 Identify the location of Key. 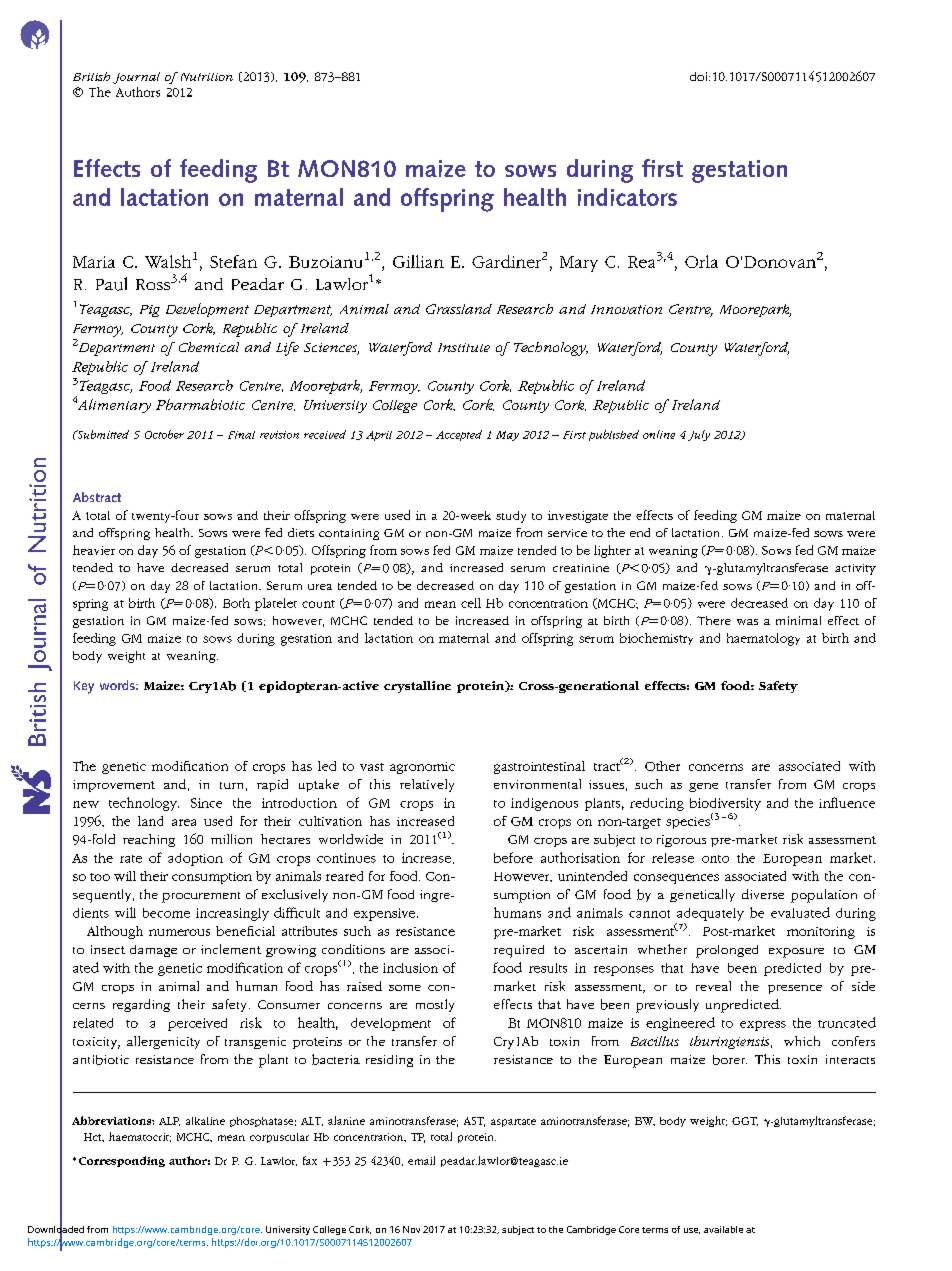
(84, 687).
